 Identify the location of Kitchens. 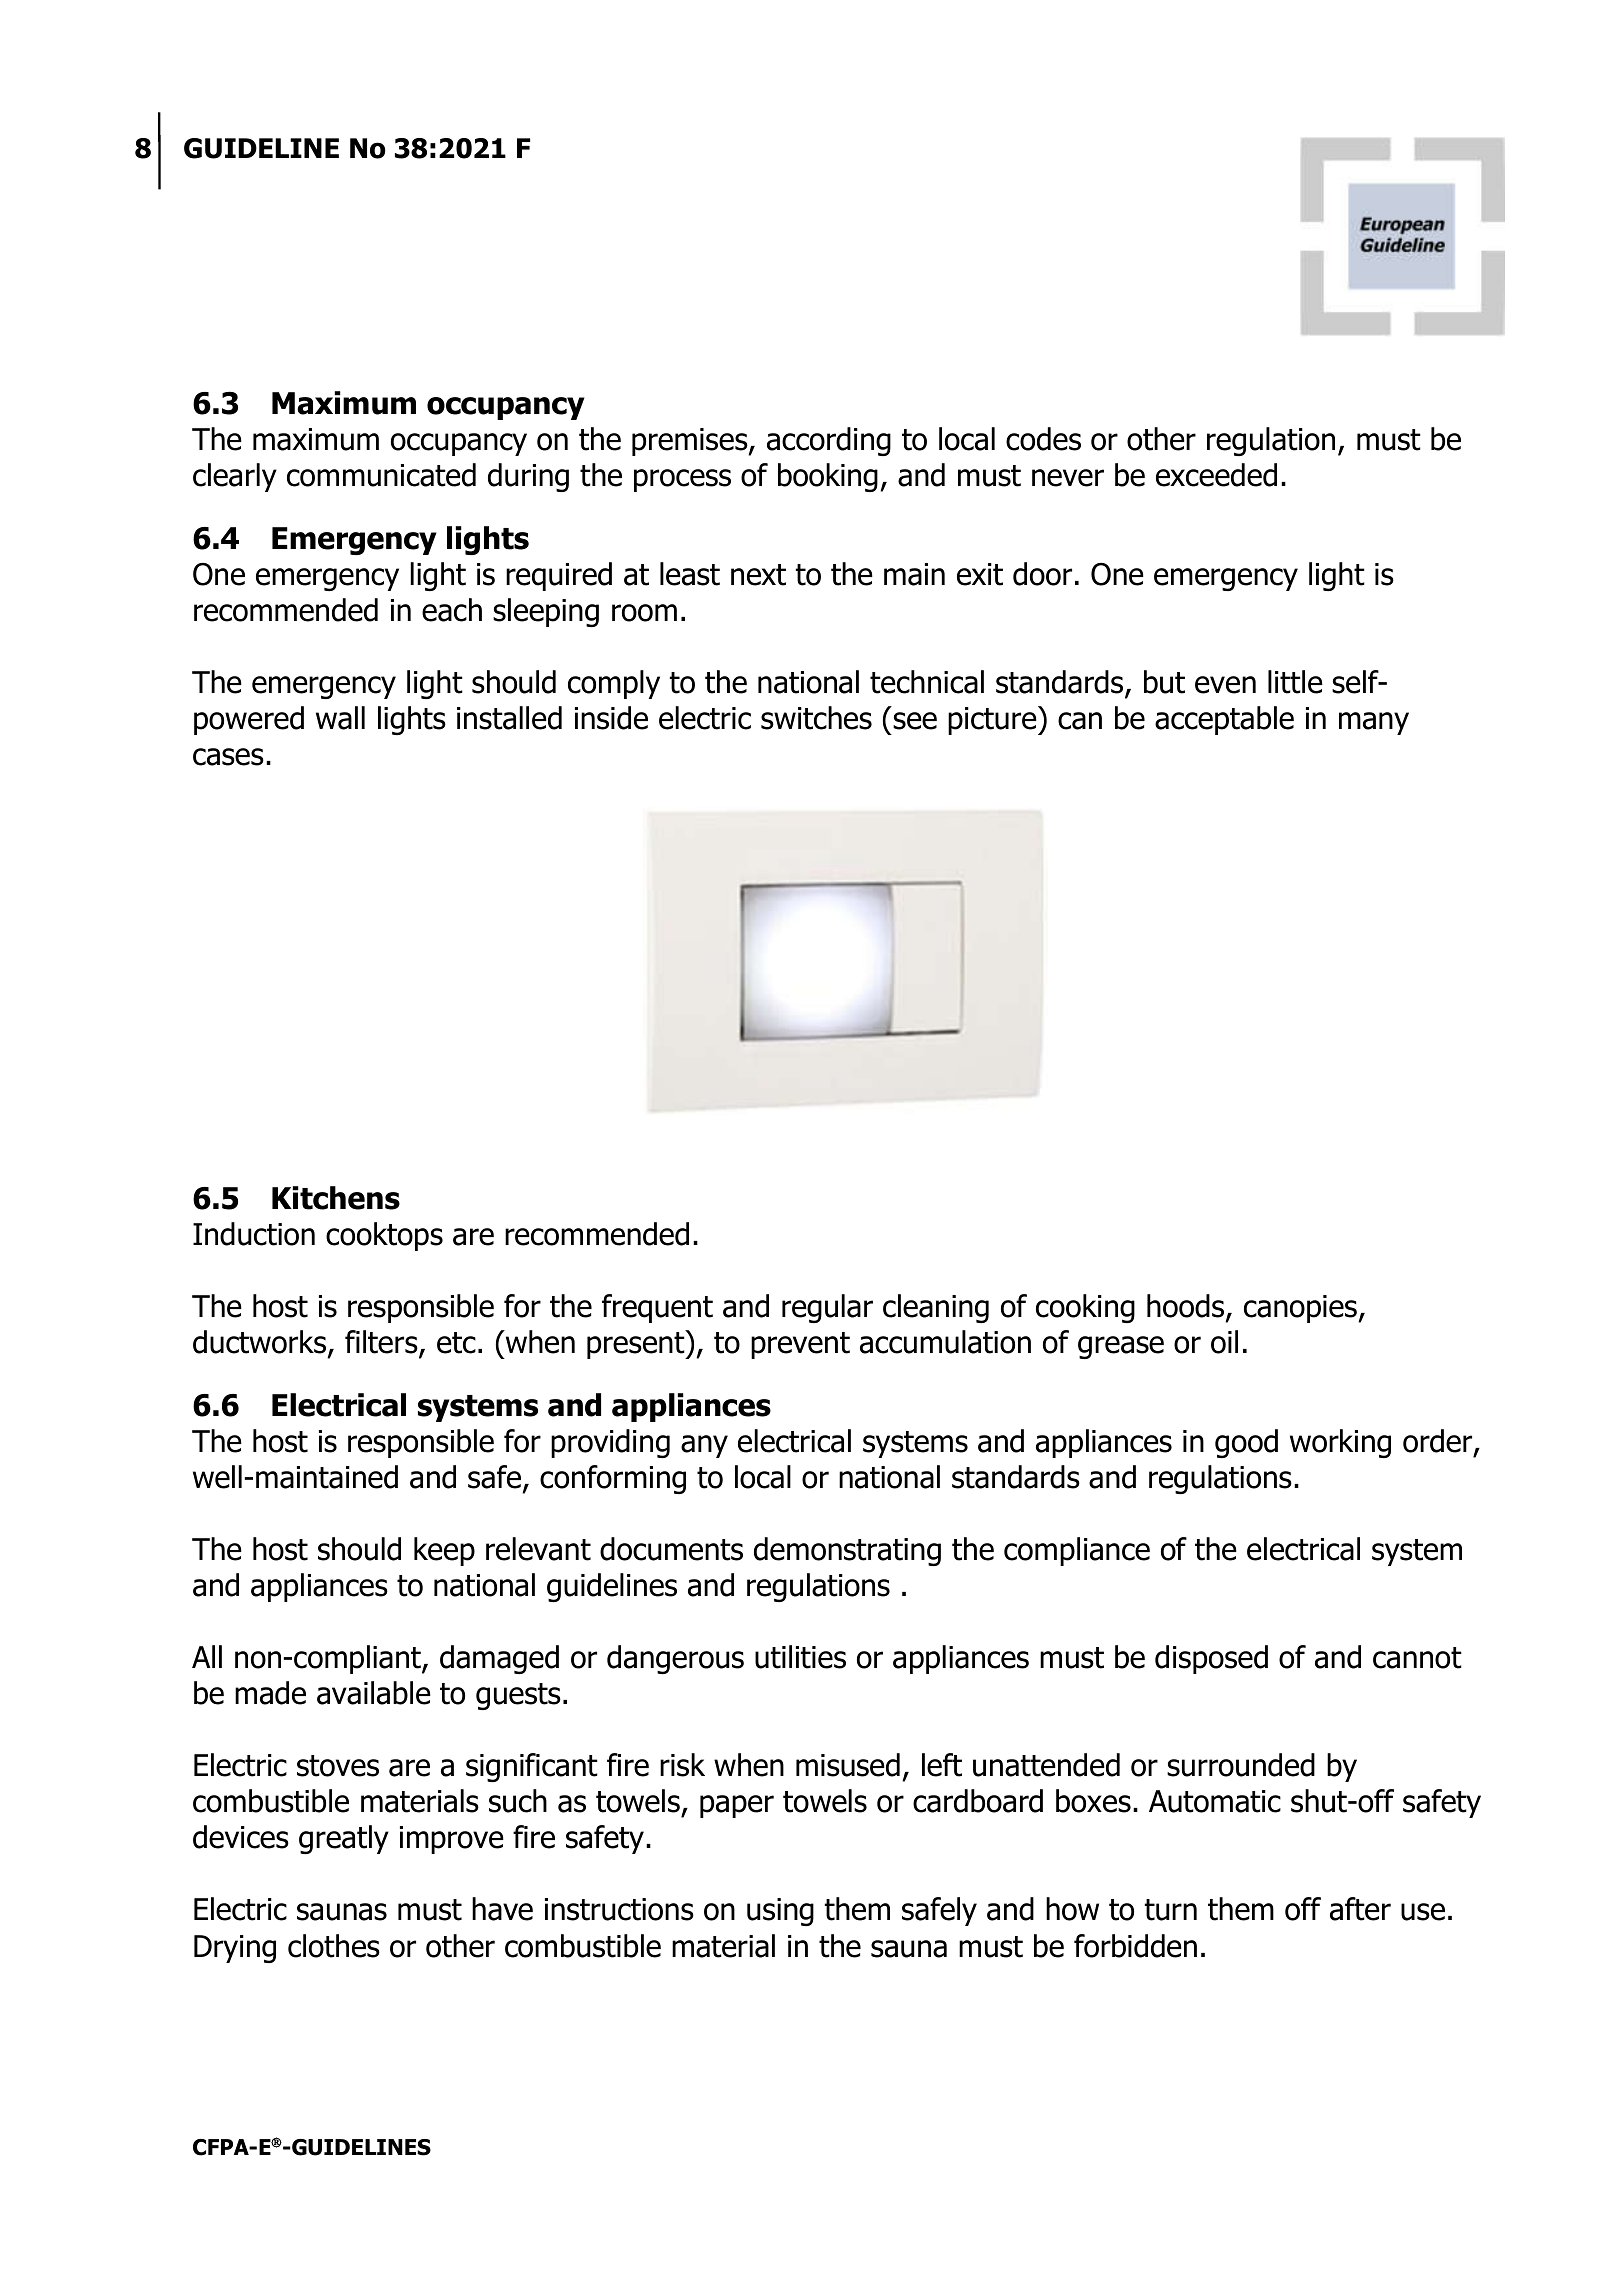
(336, 1198).
